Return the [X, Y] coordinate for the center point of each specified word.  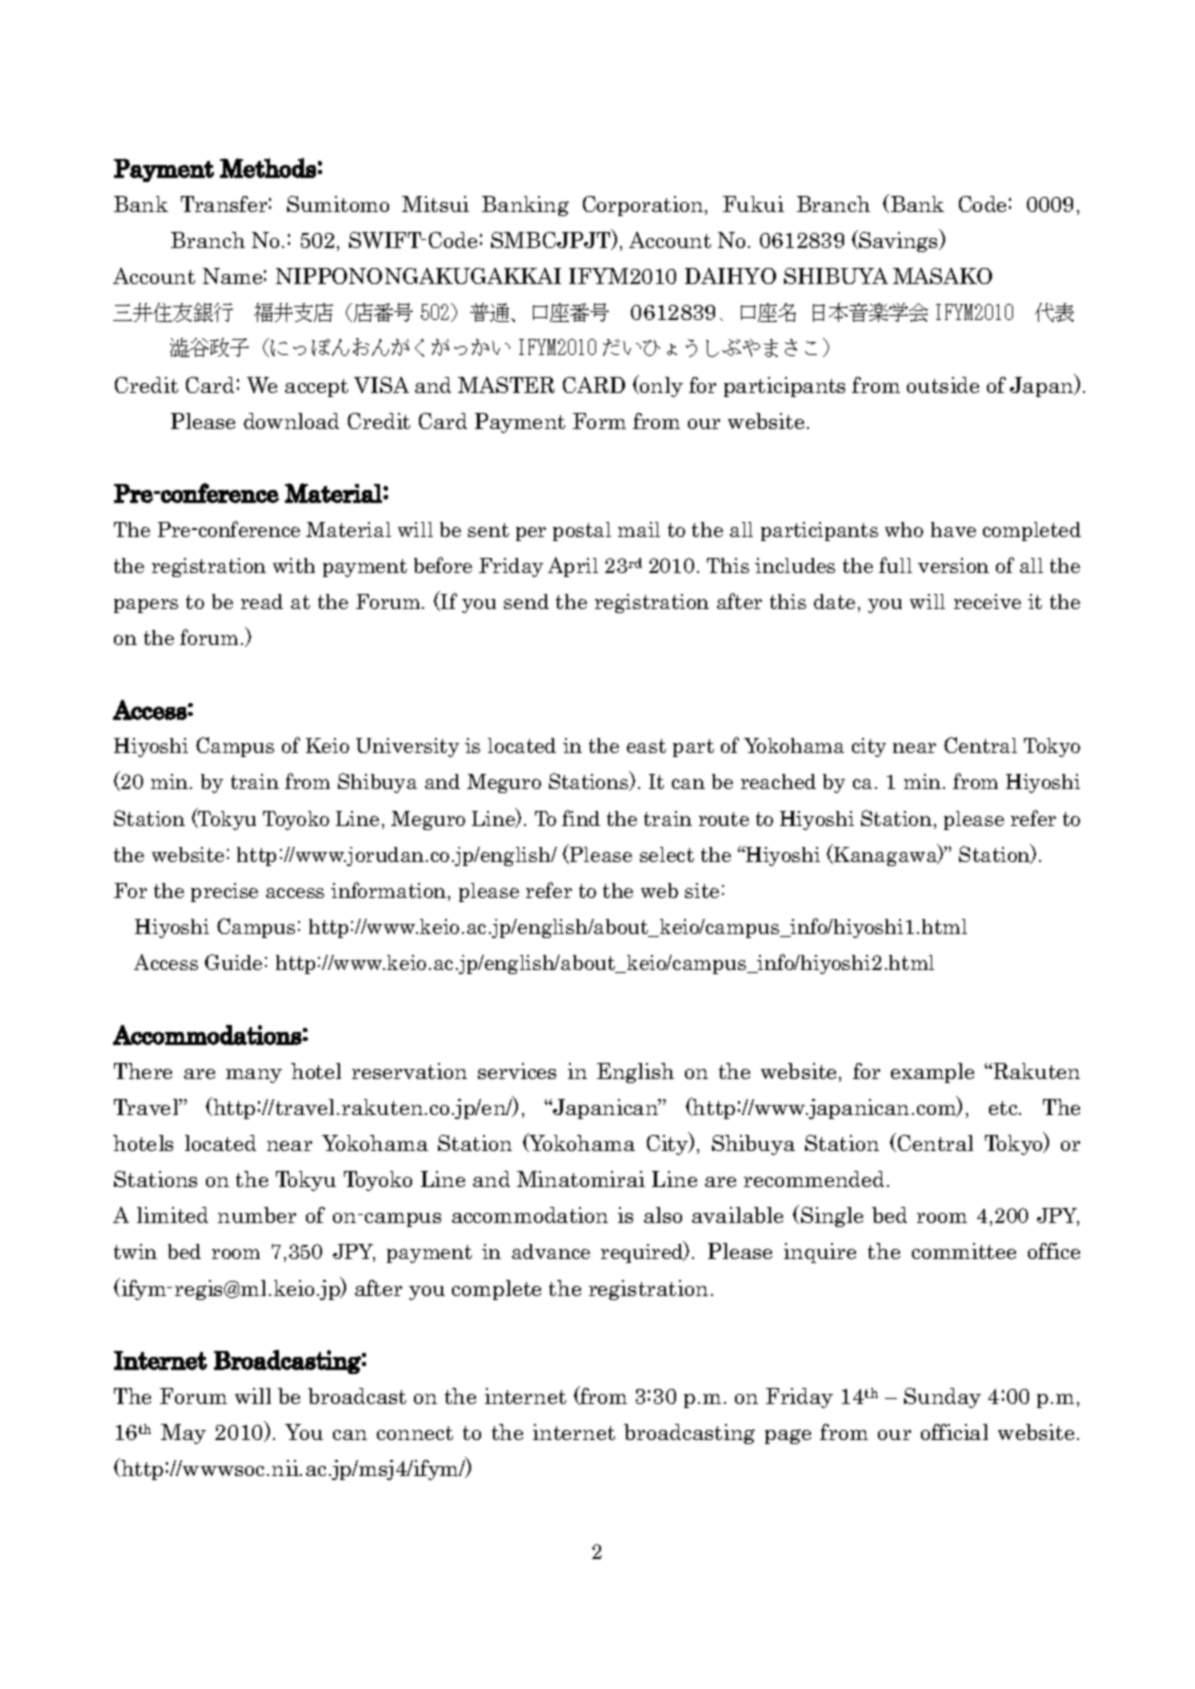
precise [224, 892]
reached [778, 781]
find [581, 818]
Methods [268, 168]
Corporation [644, 206]
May [183, 1434]
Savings [900, 241]
